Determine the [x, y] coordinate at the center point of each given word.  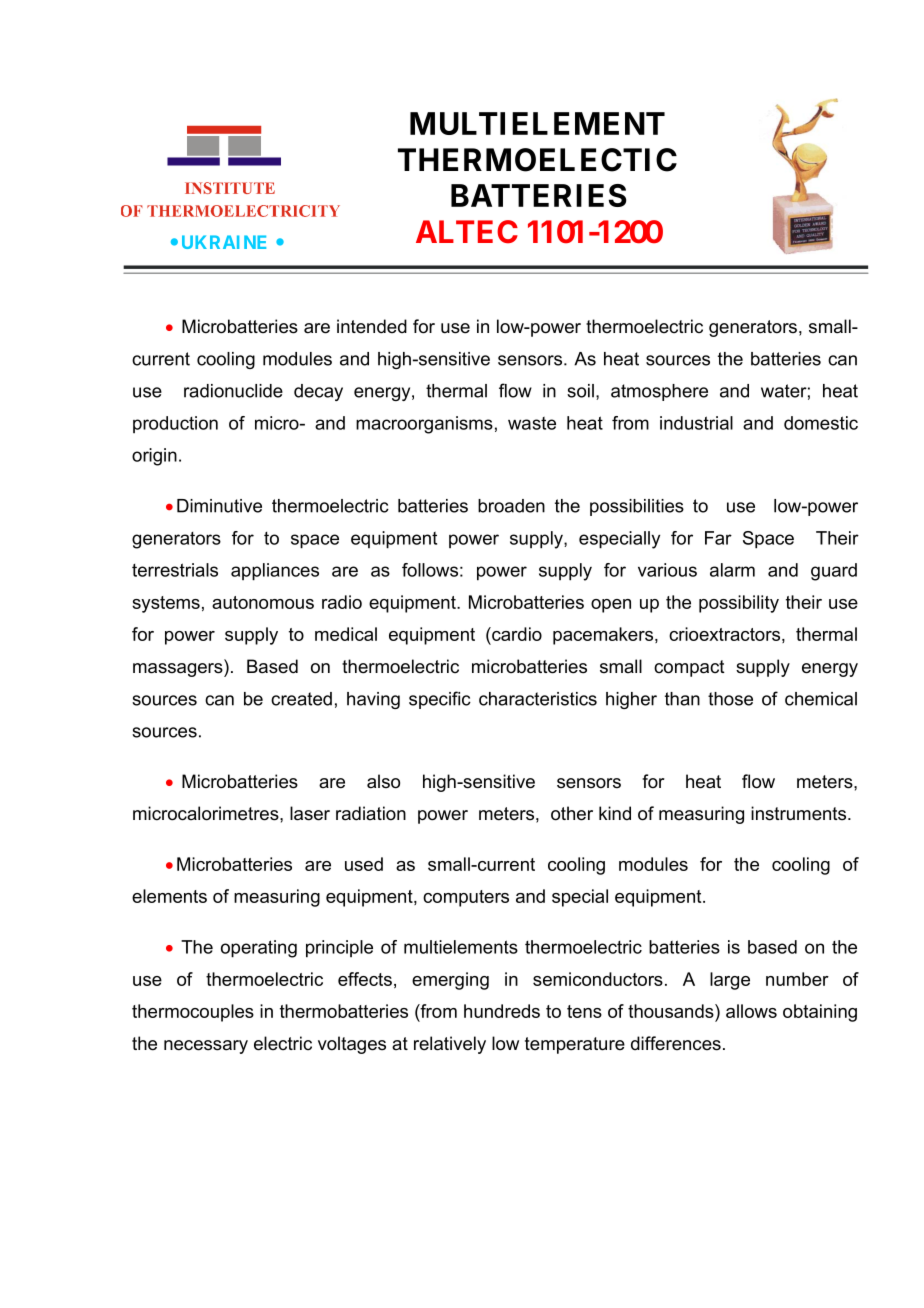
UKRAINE [224, 242]
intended [372, 326]
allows [751, 1011]
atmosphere [659, 392]
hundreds [502, 1011]
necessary [206, 1047]
